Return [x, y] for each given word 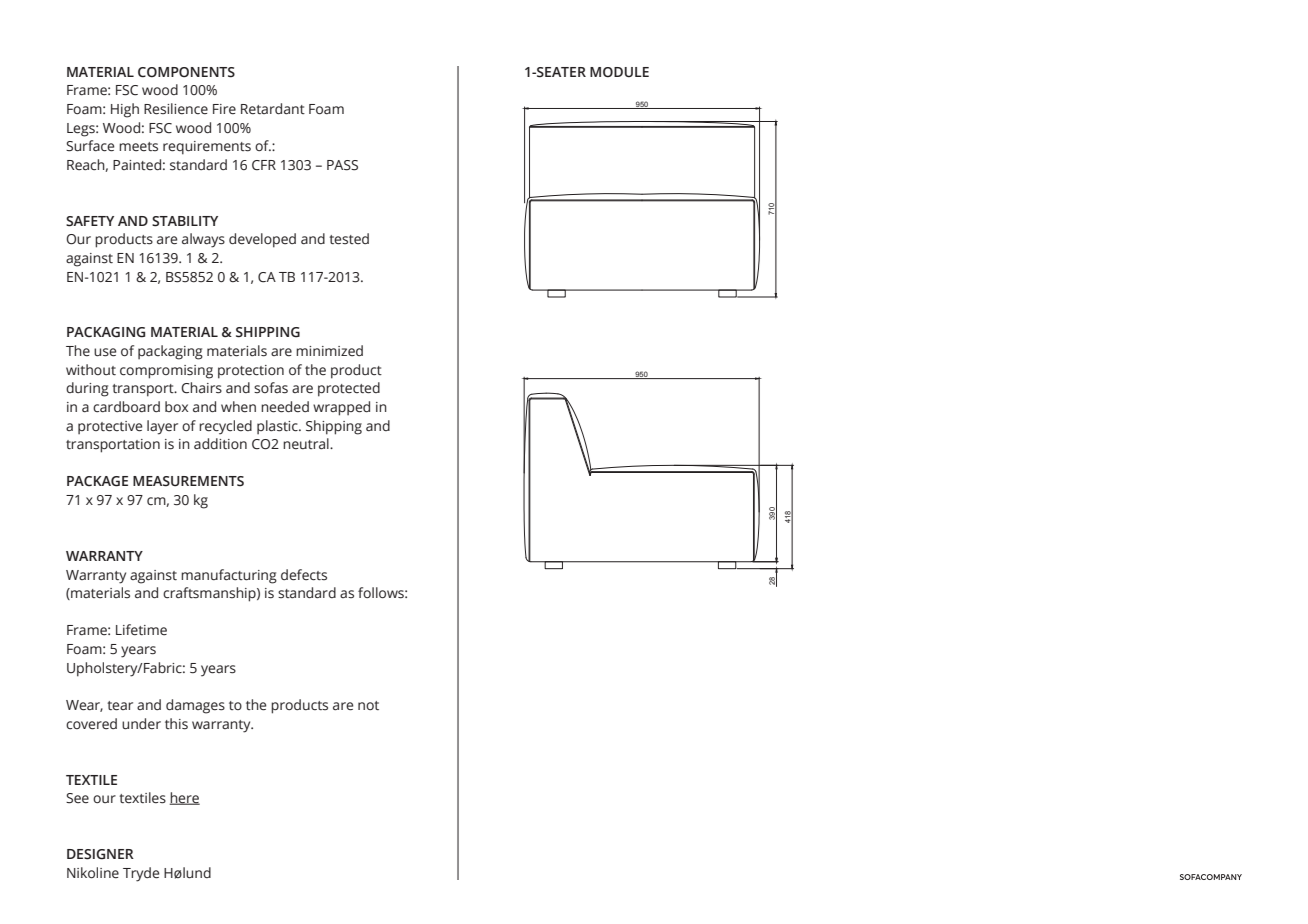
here [185, 798]
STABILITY [185, 221]
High [125, 110]
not [368, 705]
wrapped [341, 408]
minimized [329, 351]
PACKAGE [97, 481]
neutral [307, 444]
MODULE [619, 72]
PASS [342, 165]
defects [304, 575]
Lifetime [141, 630]
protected [349, 389]
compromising [166, 372]
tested [349, 239]
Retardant [273, 109]
